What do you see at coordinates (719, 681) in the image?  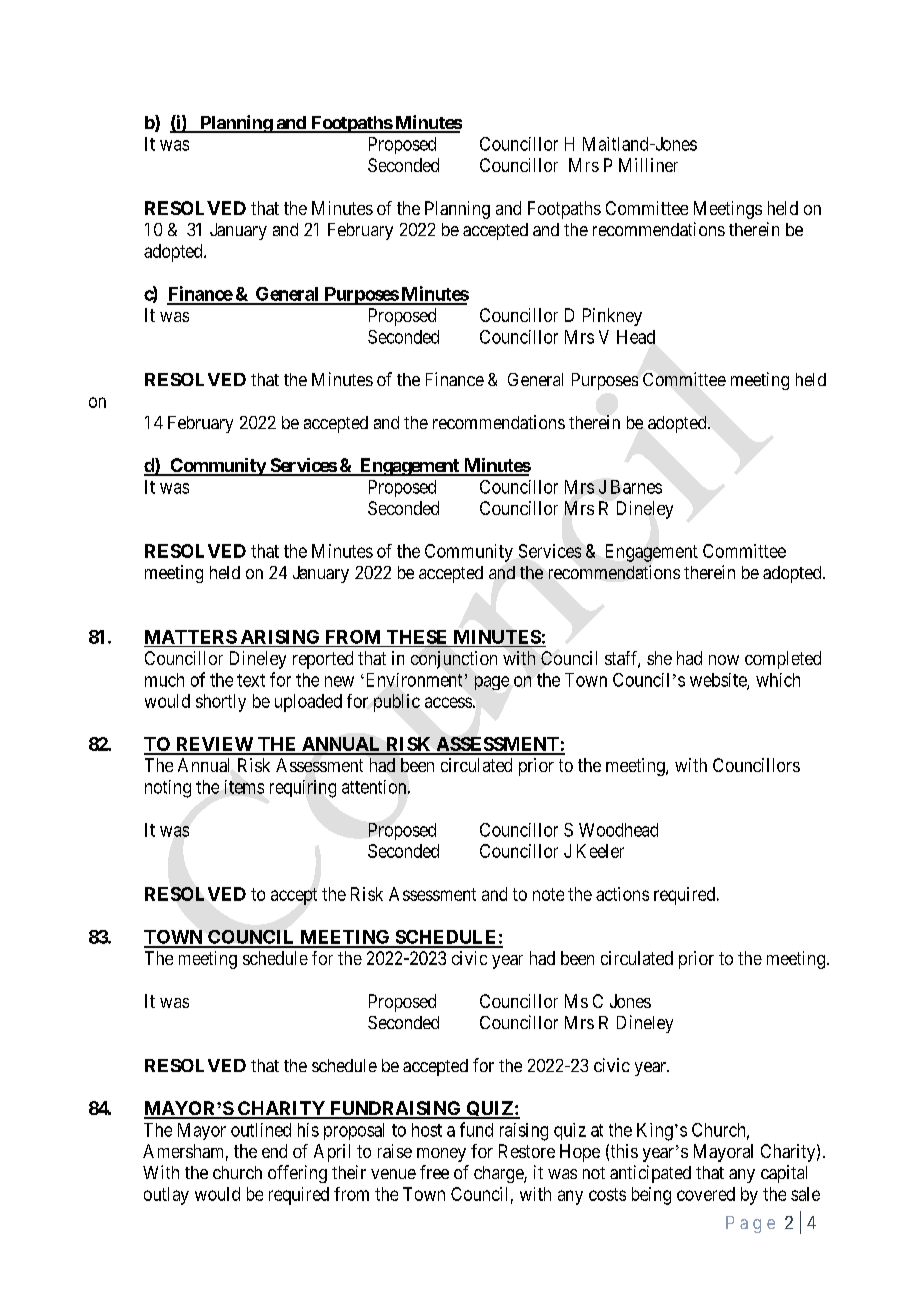 I see `website` at bounding box center [719, 681].
